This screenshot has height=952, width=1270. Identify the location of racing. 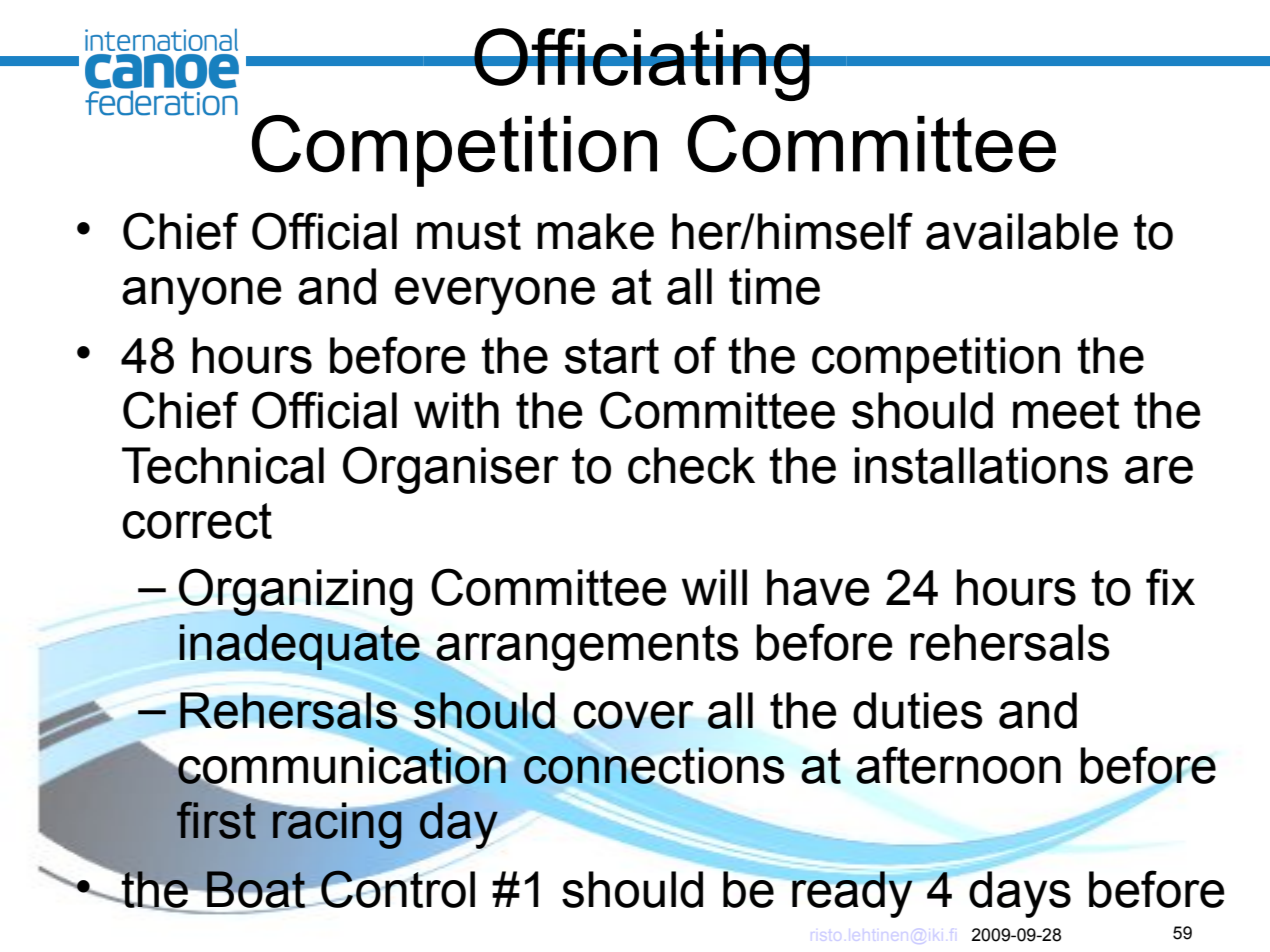
(336, 825).
